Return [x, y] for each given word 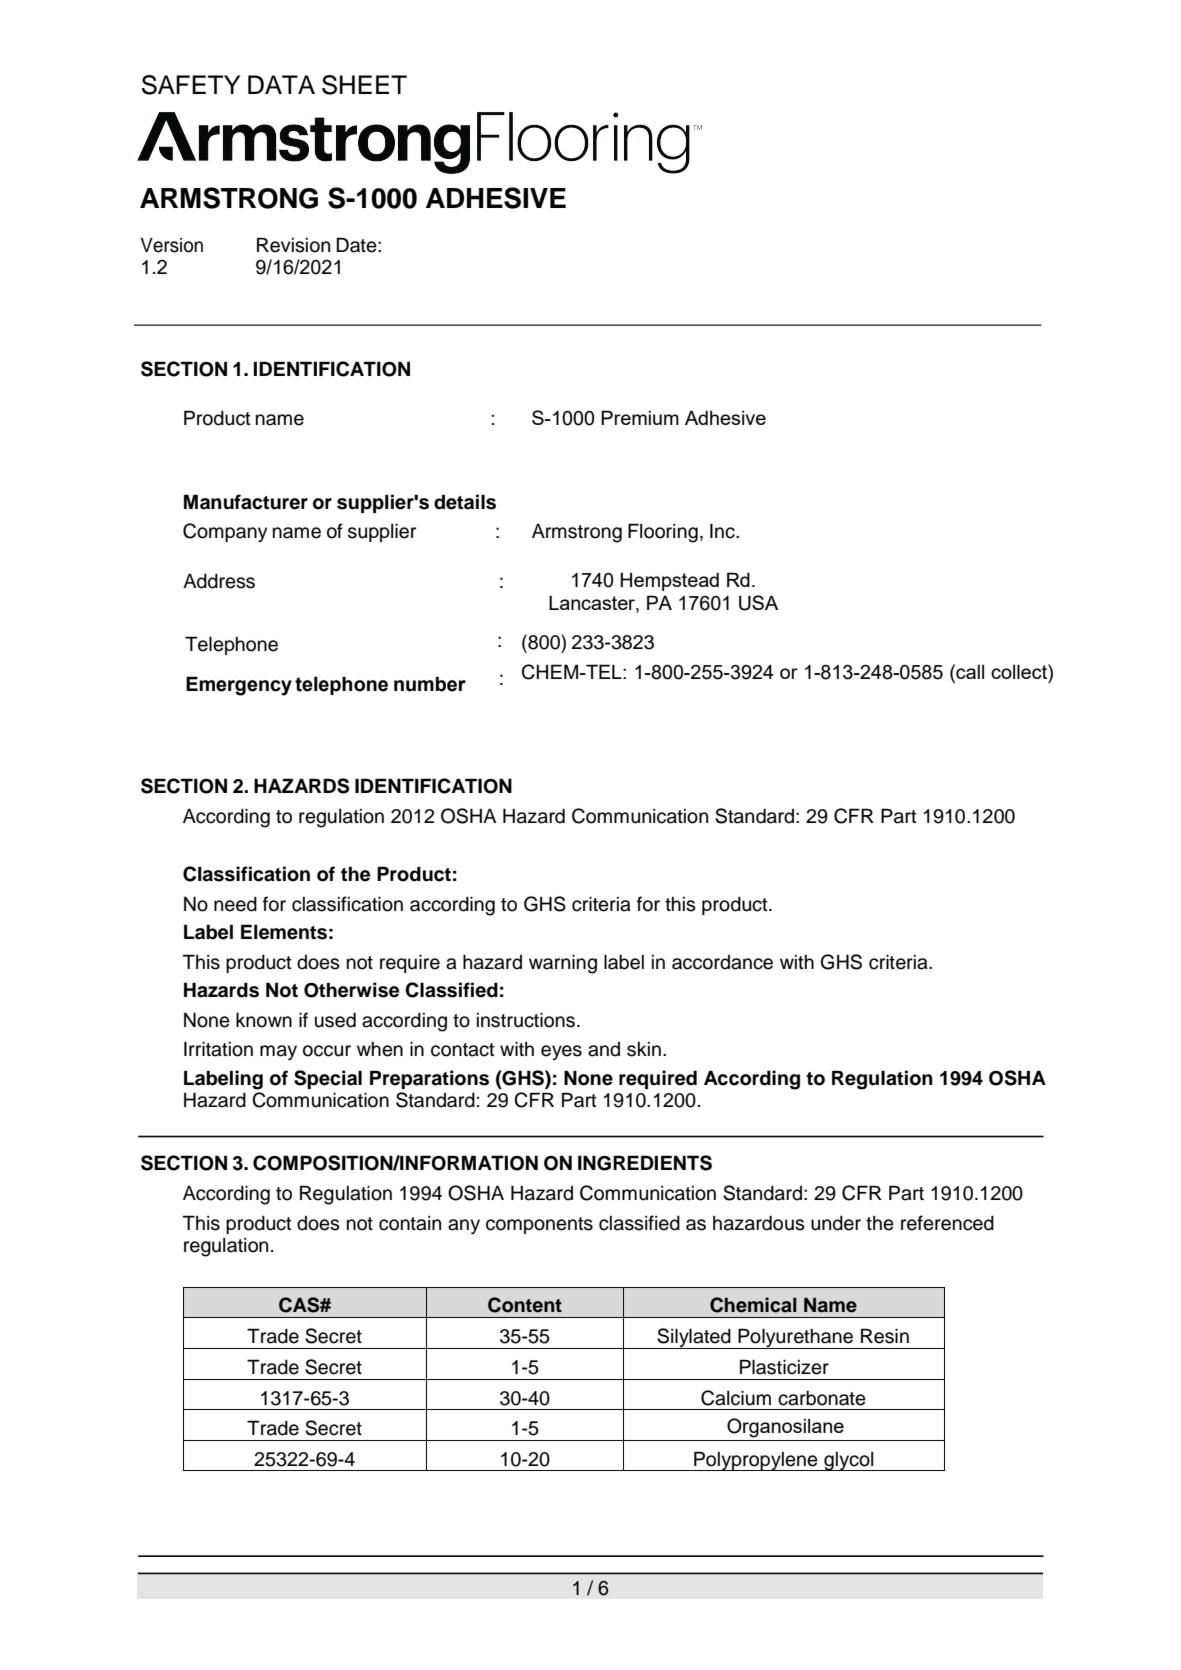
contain [410, 1223]
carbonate [822, 1398]
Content [525, 1305]
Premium [640, 417]
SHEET [364, 85]
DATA [281, 84]
